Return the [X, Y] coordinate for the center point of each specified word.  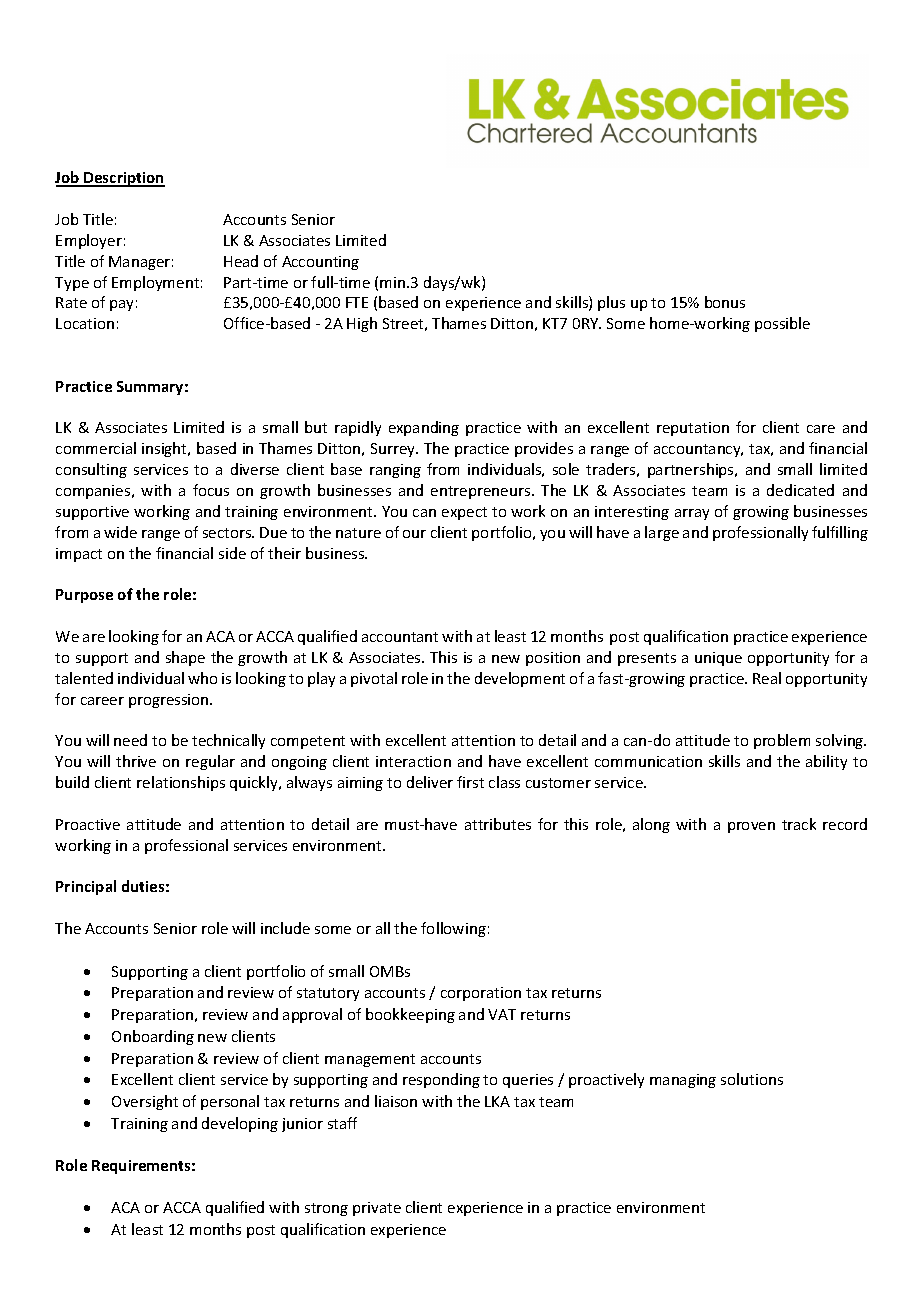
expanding [424, 428]
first [470, 782]
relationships [181, 783]
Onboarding [153, 1037]
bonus [725, 302]
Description [123, 179]
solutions [752, 1079]
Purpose [84, 596]
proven [751, 827]
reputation [693, 429]
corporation [481, 994]
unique [718, 659]
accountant [400, 637]
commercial [96, 448]
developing [240, 1124]
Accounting [320, 263]
